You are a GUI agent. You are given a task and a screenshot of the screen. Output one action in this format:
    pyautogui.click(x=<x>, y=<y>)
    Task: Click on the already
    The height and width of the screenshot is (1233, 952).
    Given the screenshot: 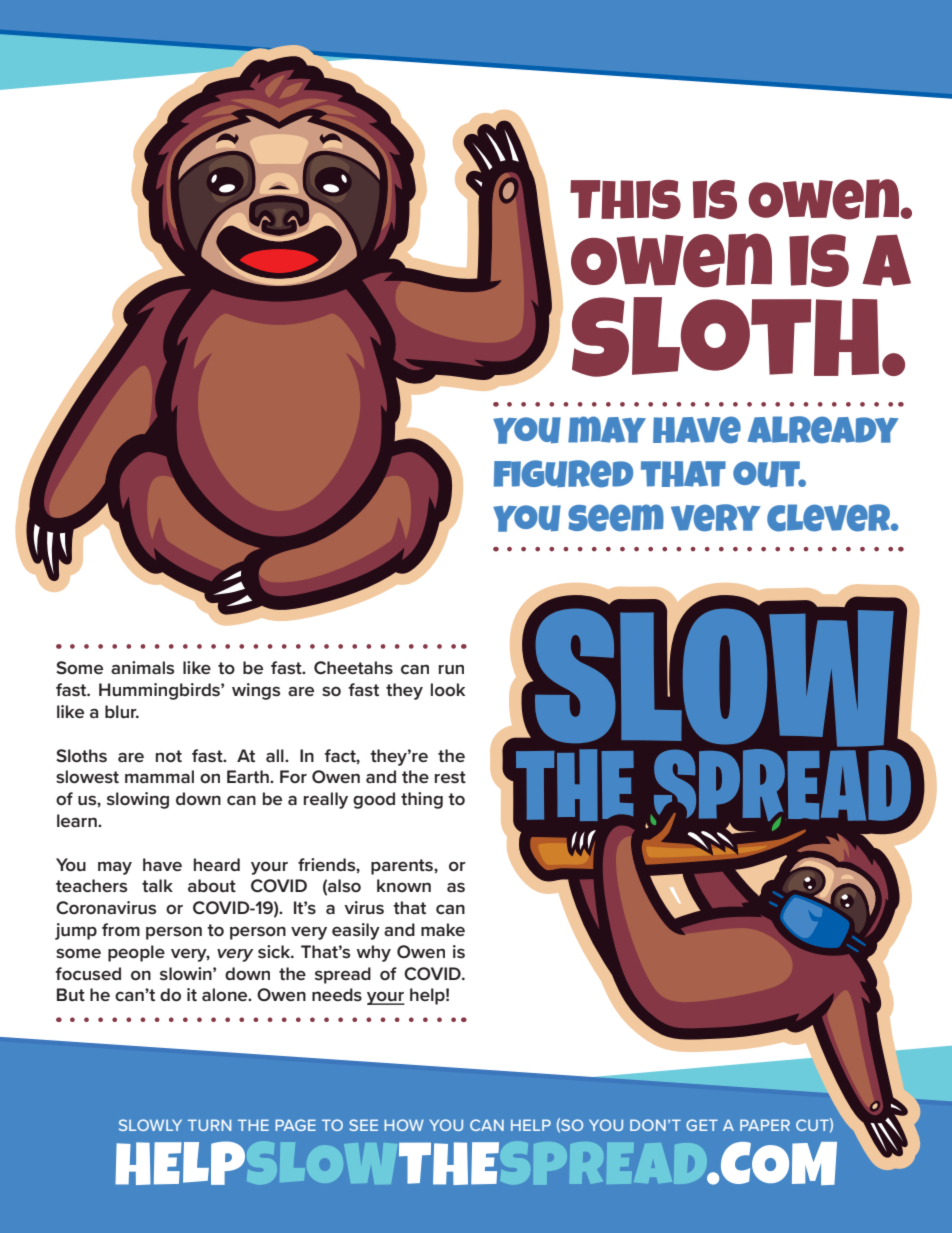 What is the action you would take?
    pyautogui.click(x=823, y=430)
